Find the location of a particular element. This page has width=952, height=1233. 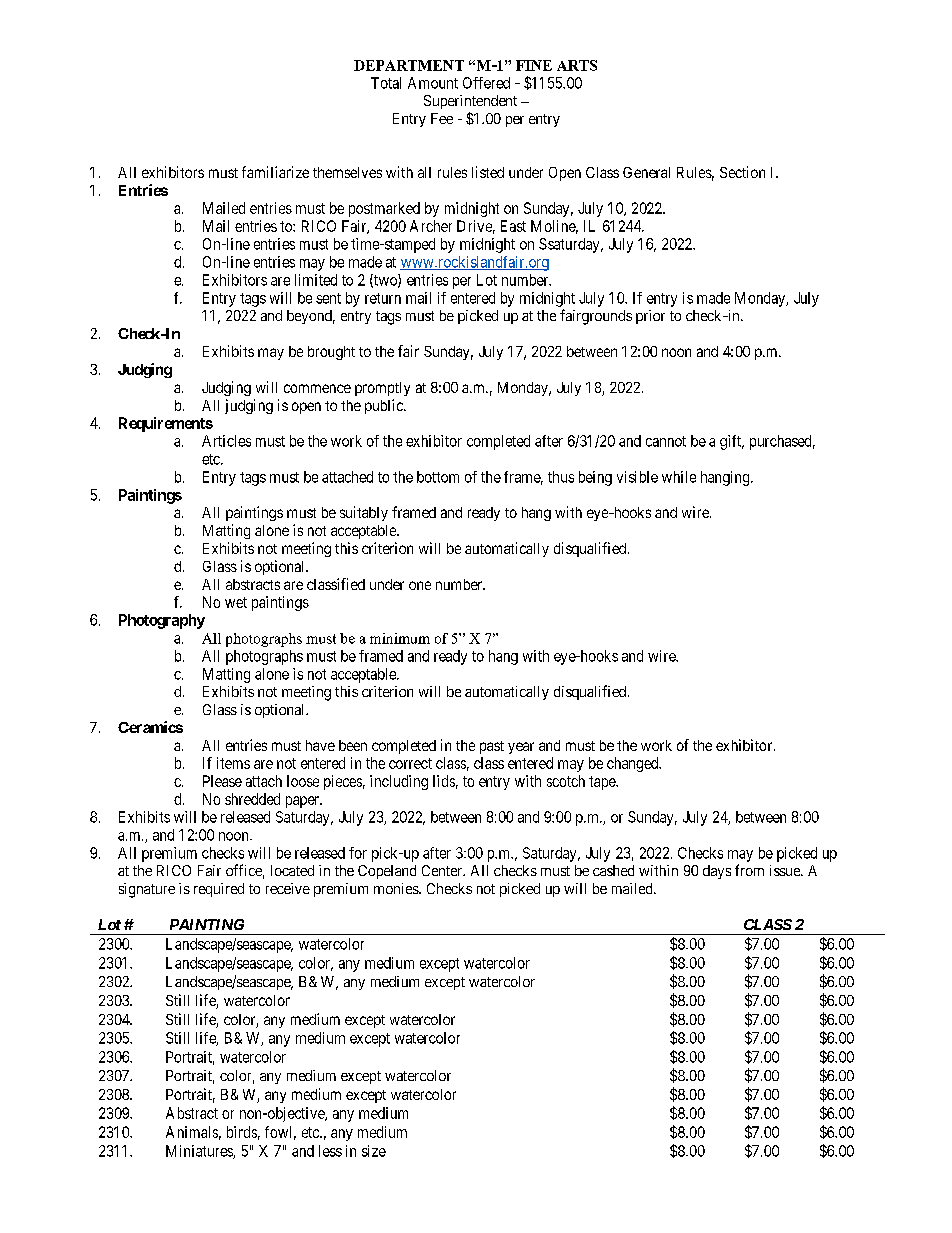

prior is located at coordinates (650, 317).
